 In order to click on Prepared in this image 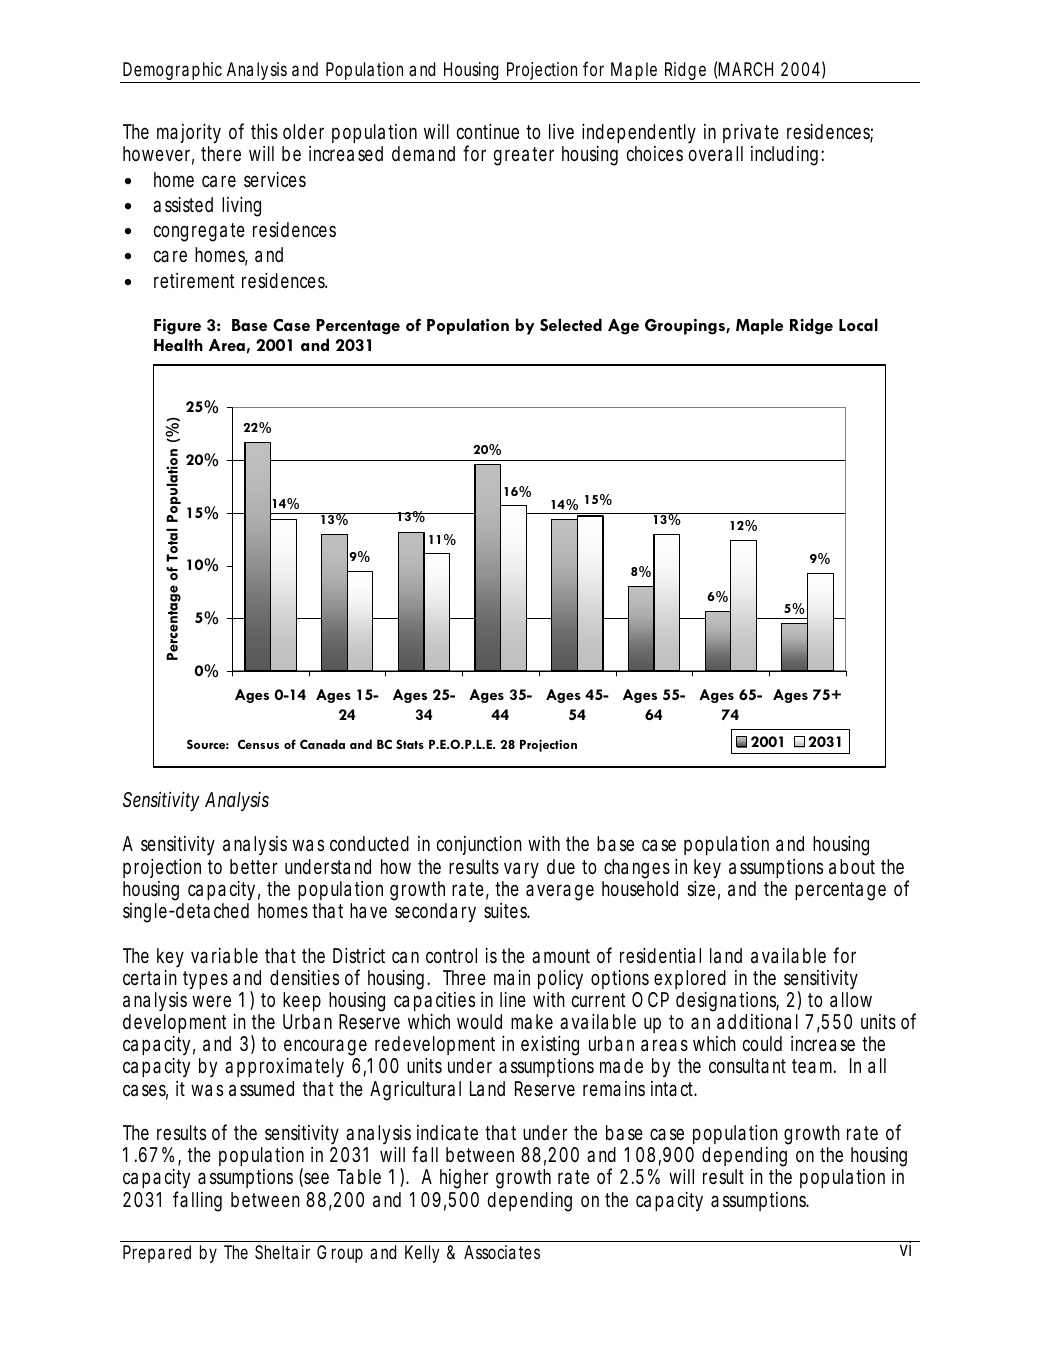, I will do `click(157, 1254)`.
